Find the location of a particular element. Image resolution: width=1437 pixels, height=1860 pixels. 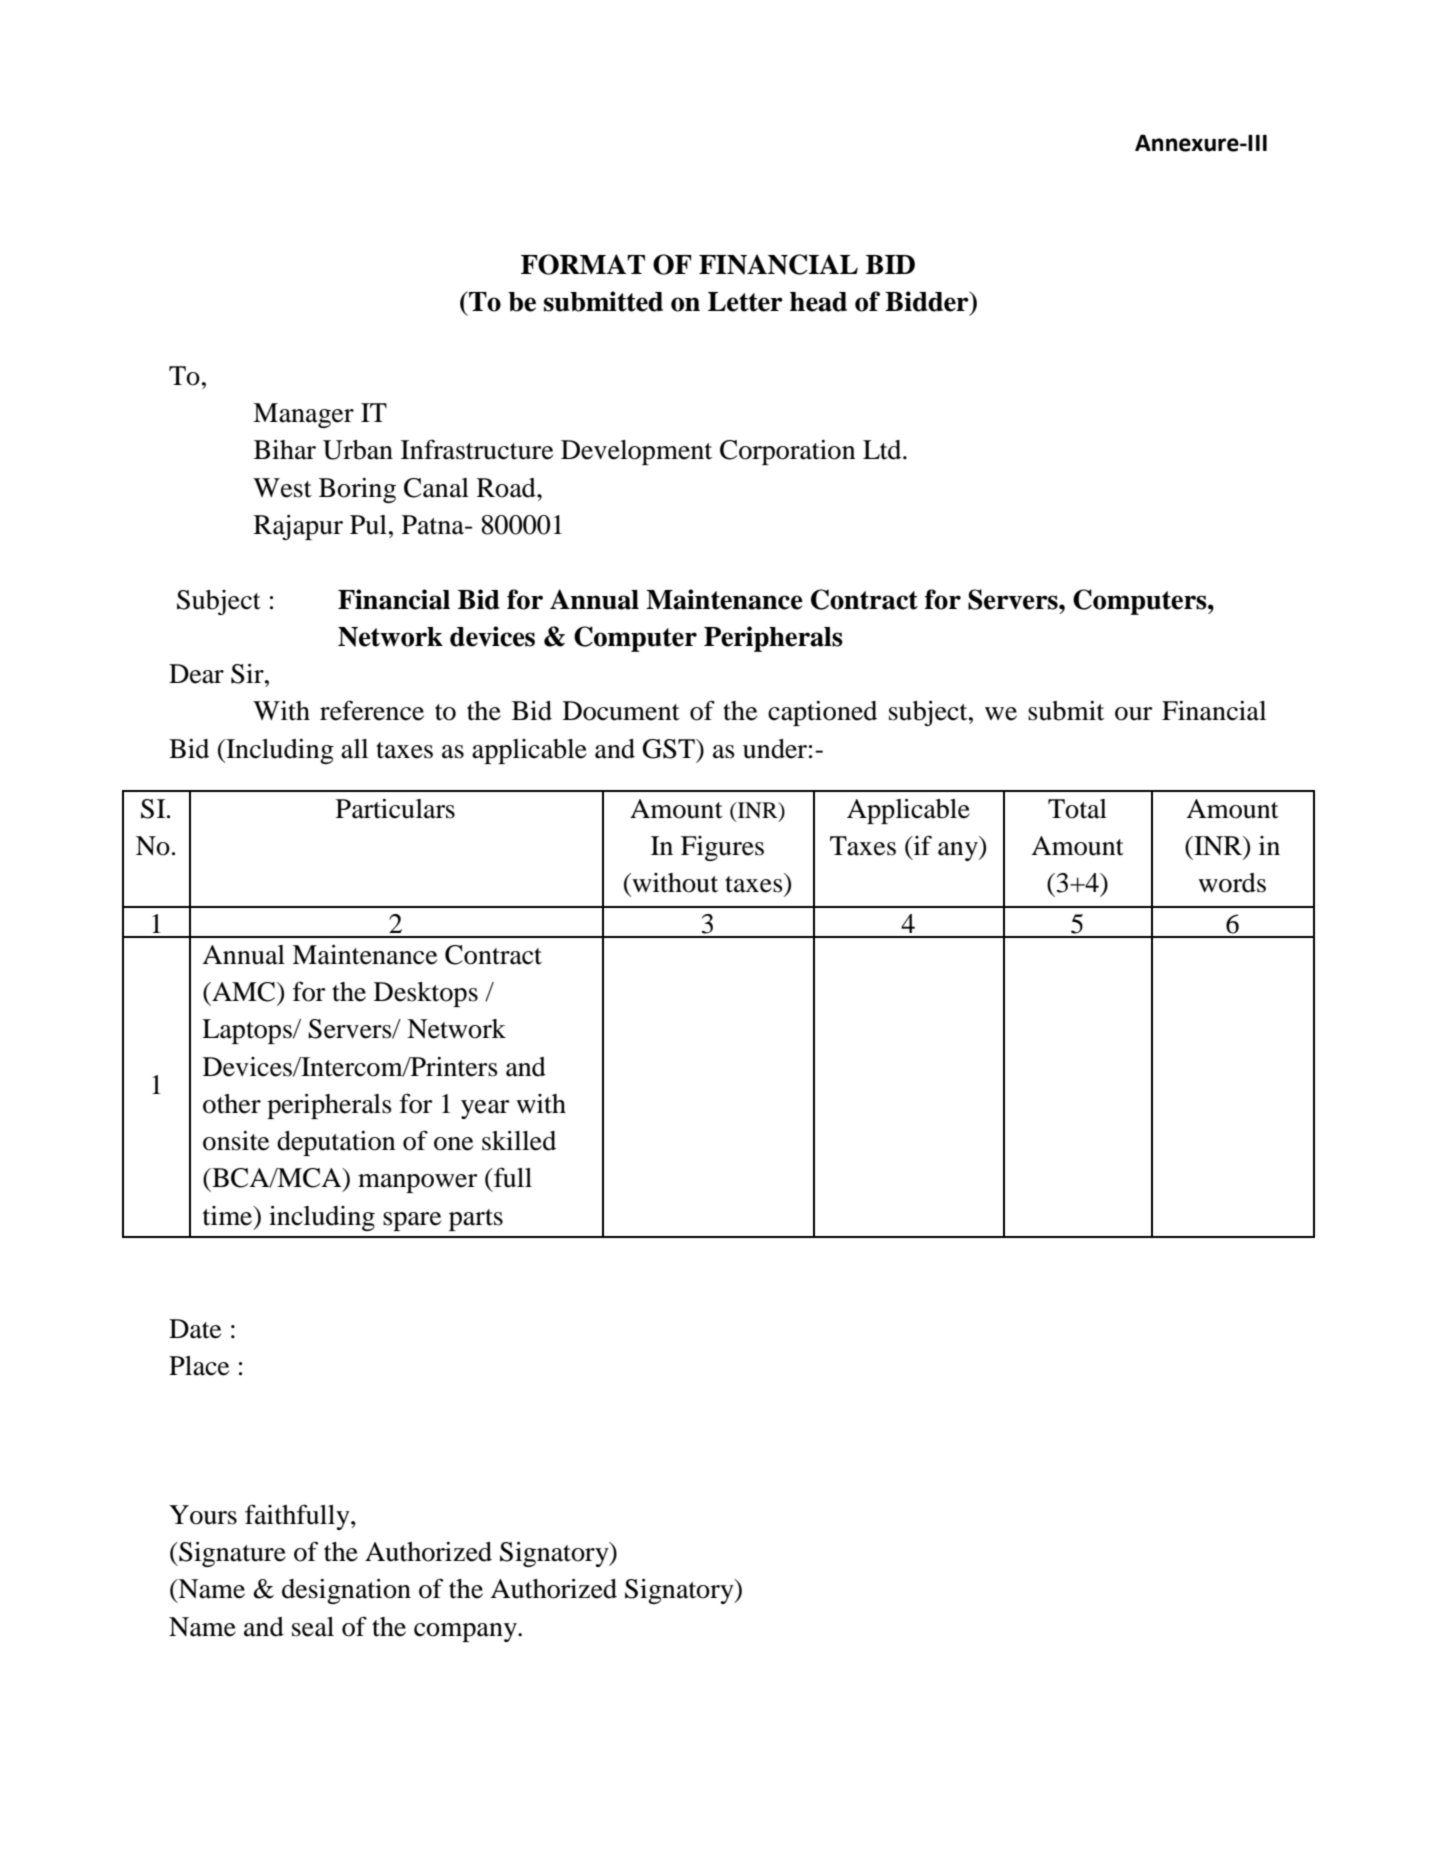

seal is located at coordinates (313, 1627).
